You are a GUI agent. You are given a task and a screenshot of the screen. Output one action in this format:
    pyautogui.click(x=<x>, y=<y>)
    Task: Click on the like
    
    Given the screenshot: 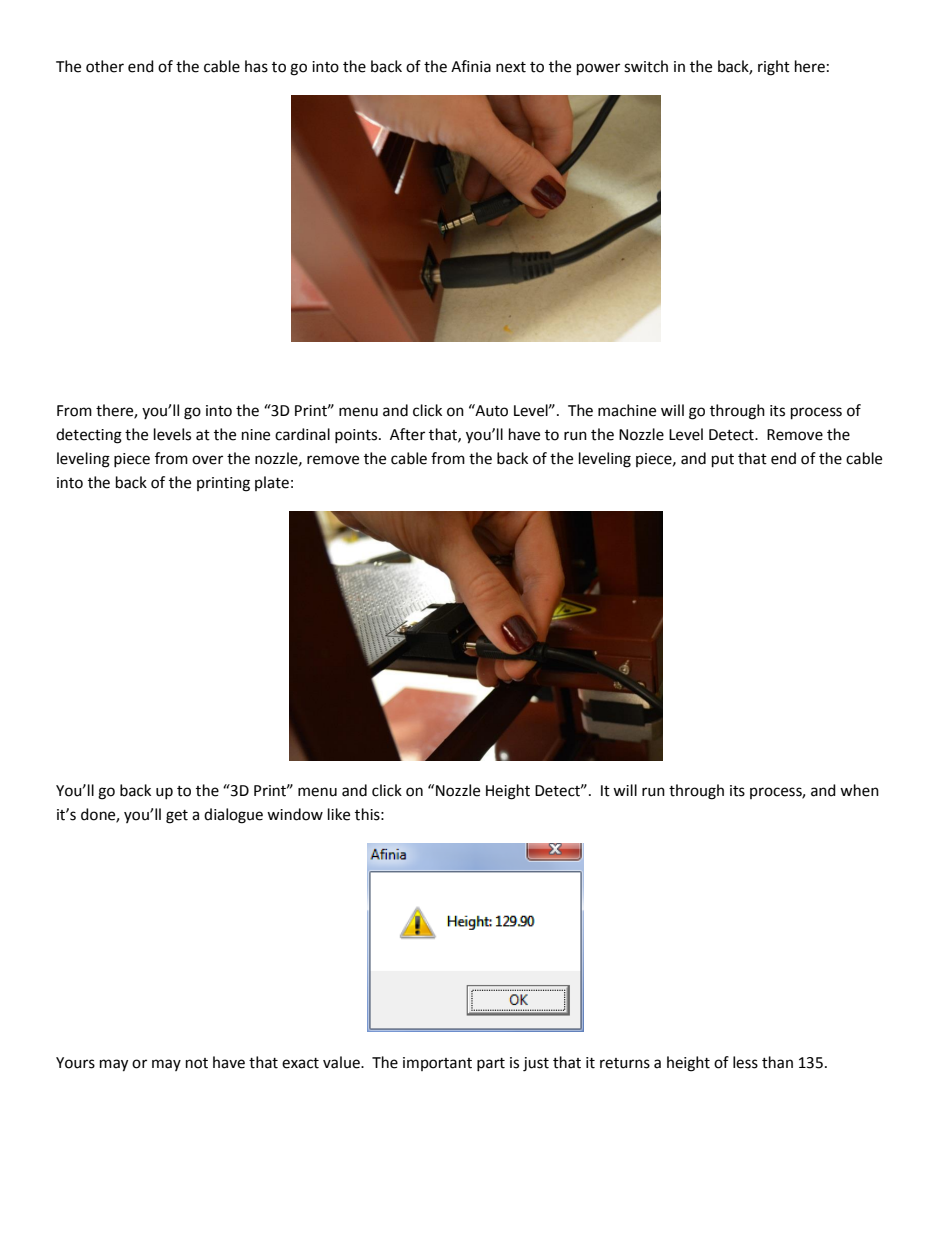 What is the action you would take?
    pyautogui.click(x=339, y=814)
